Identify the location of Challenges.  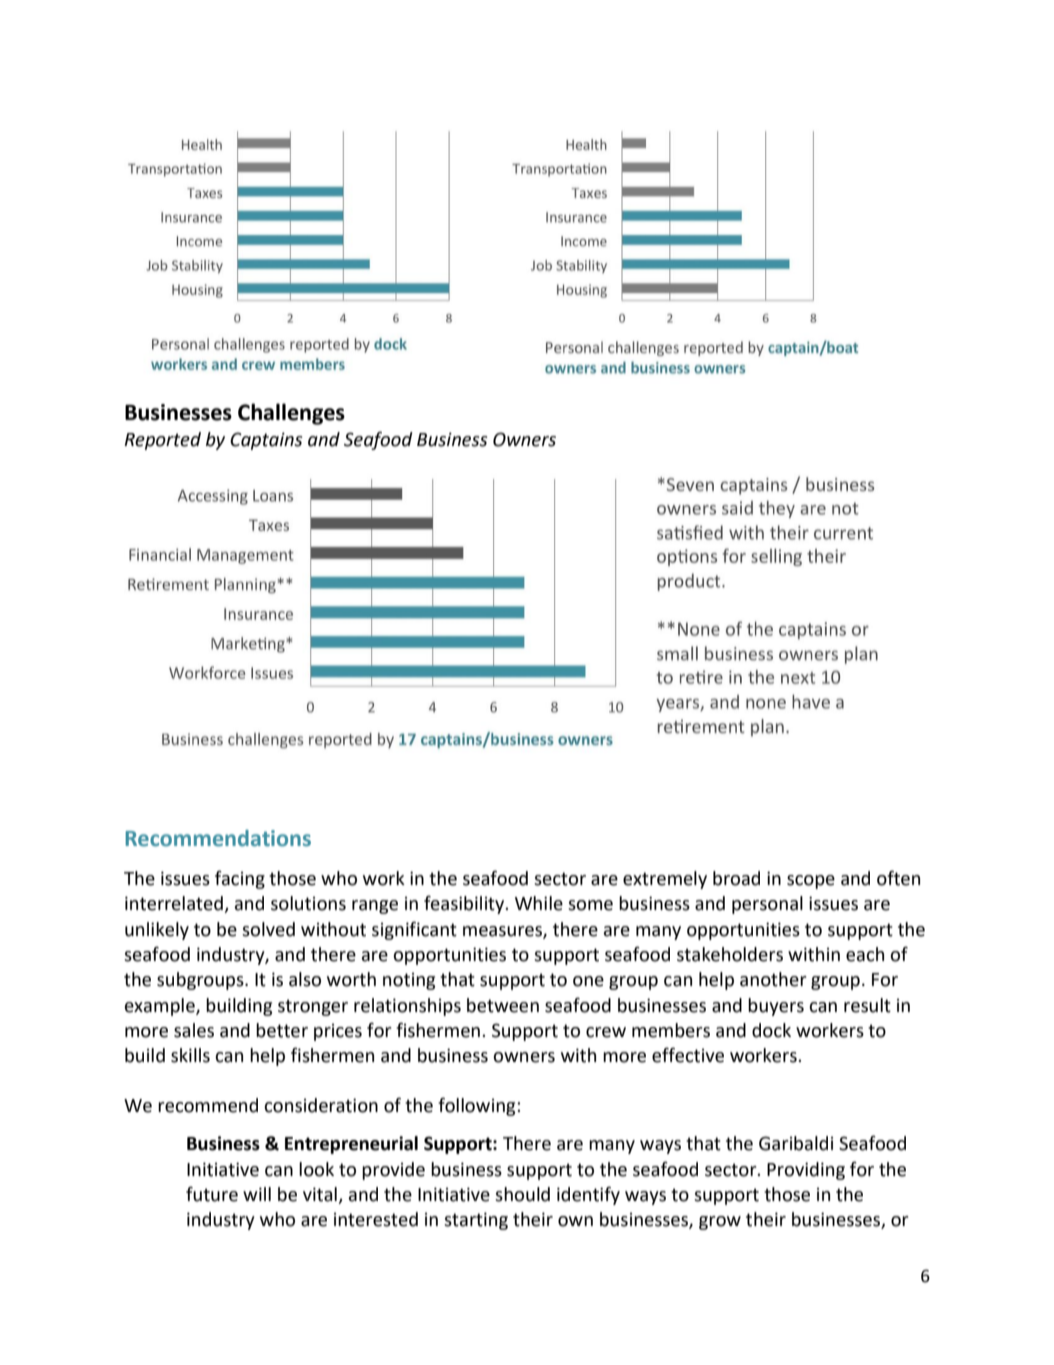
(291, 414).
